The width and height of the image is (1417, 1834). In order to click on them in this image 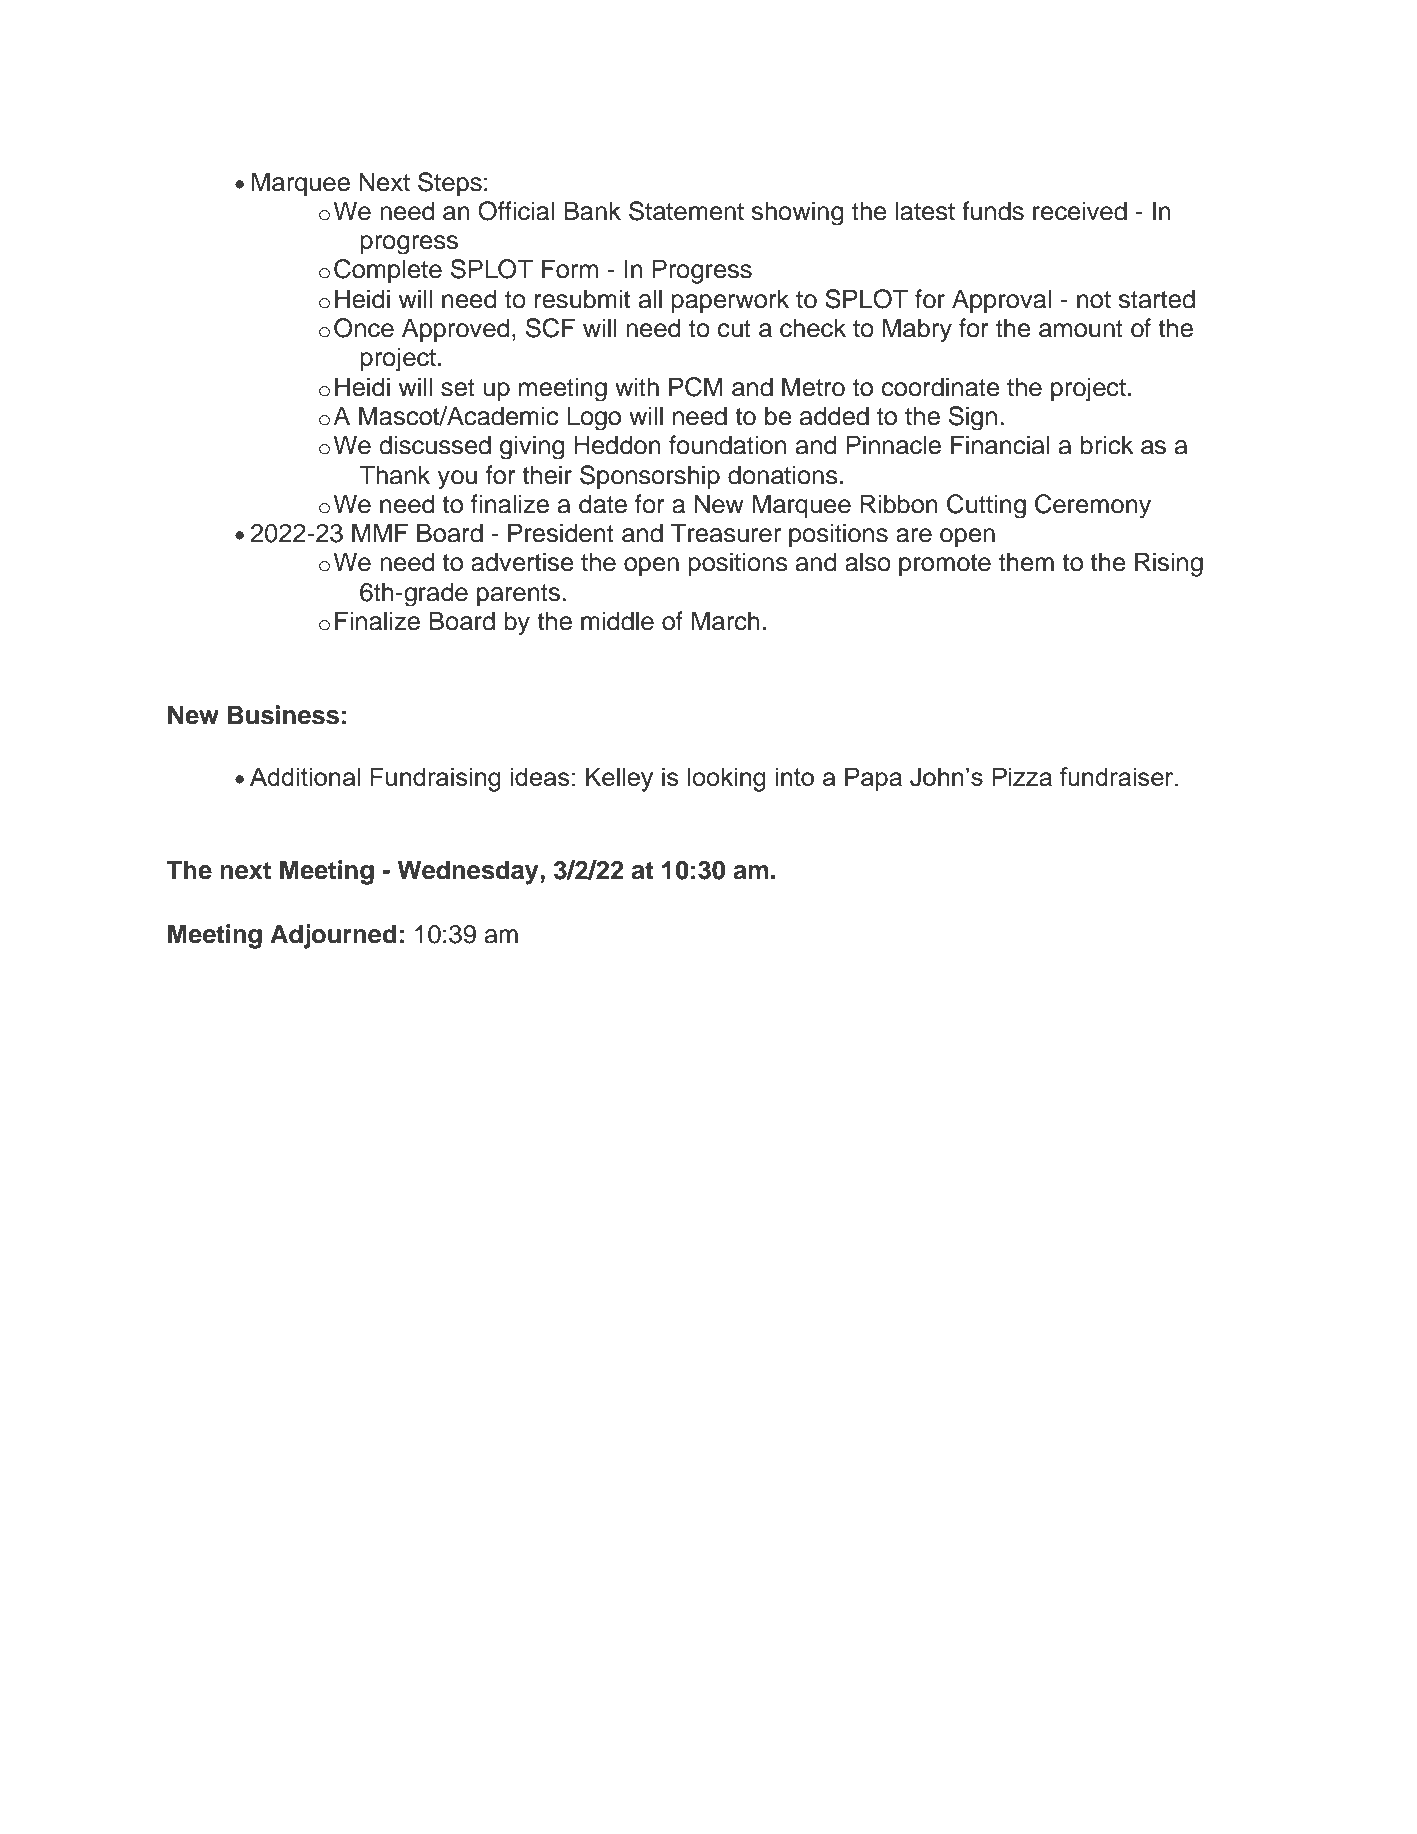, I will do `click(1026, 562)`.
